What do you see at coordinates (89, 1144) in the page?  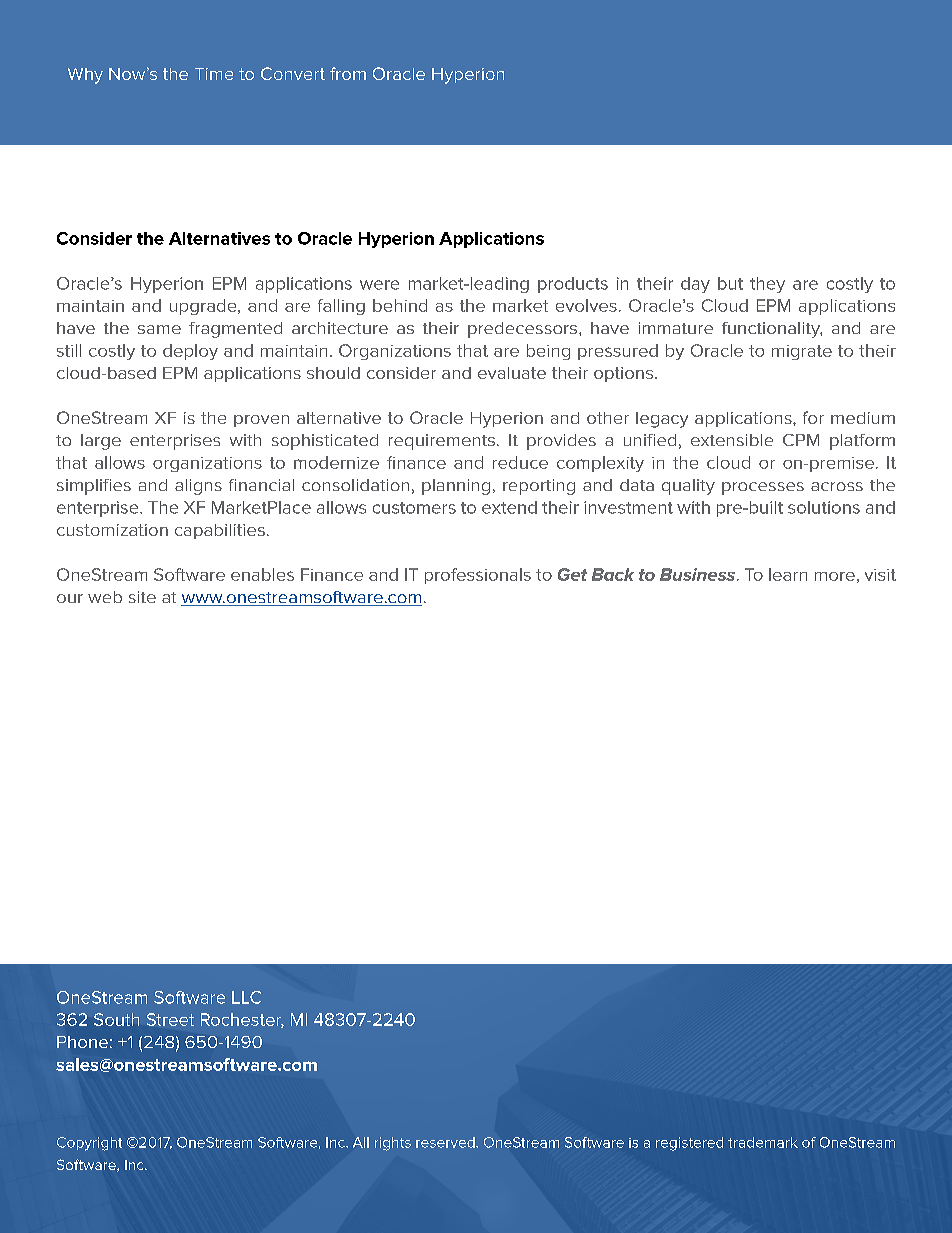 I see `Copyright` at bounding box center [89, 1144].
